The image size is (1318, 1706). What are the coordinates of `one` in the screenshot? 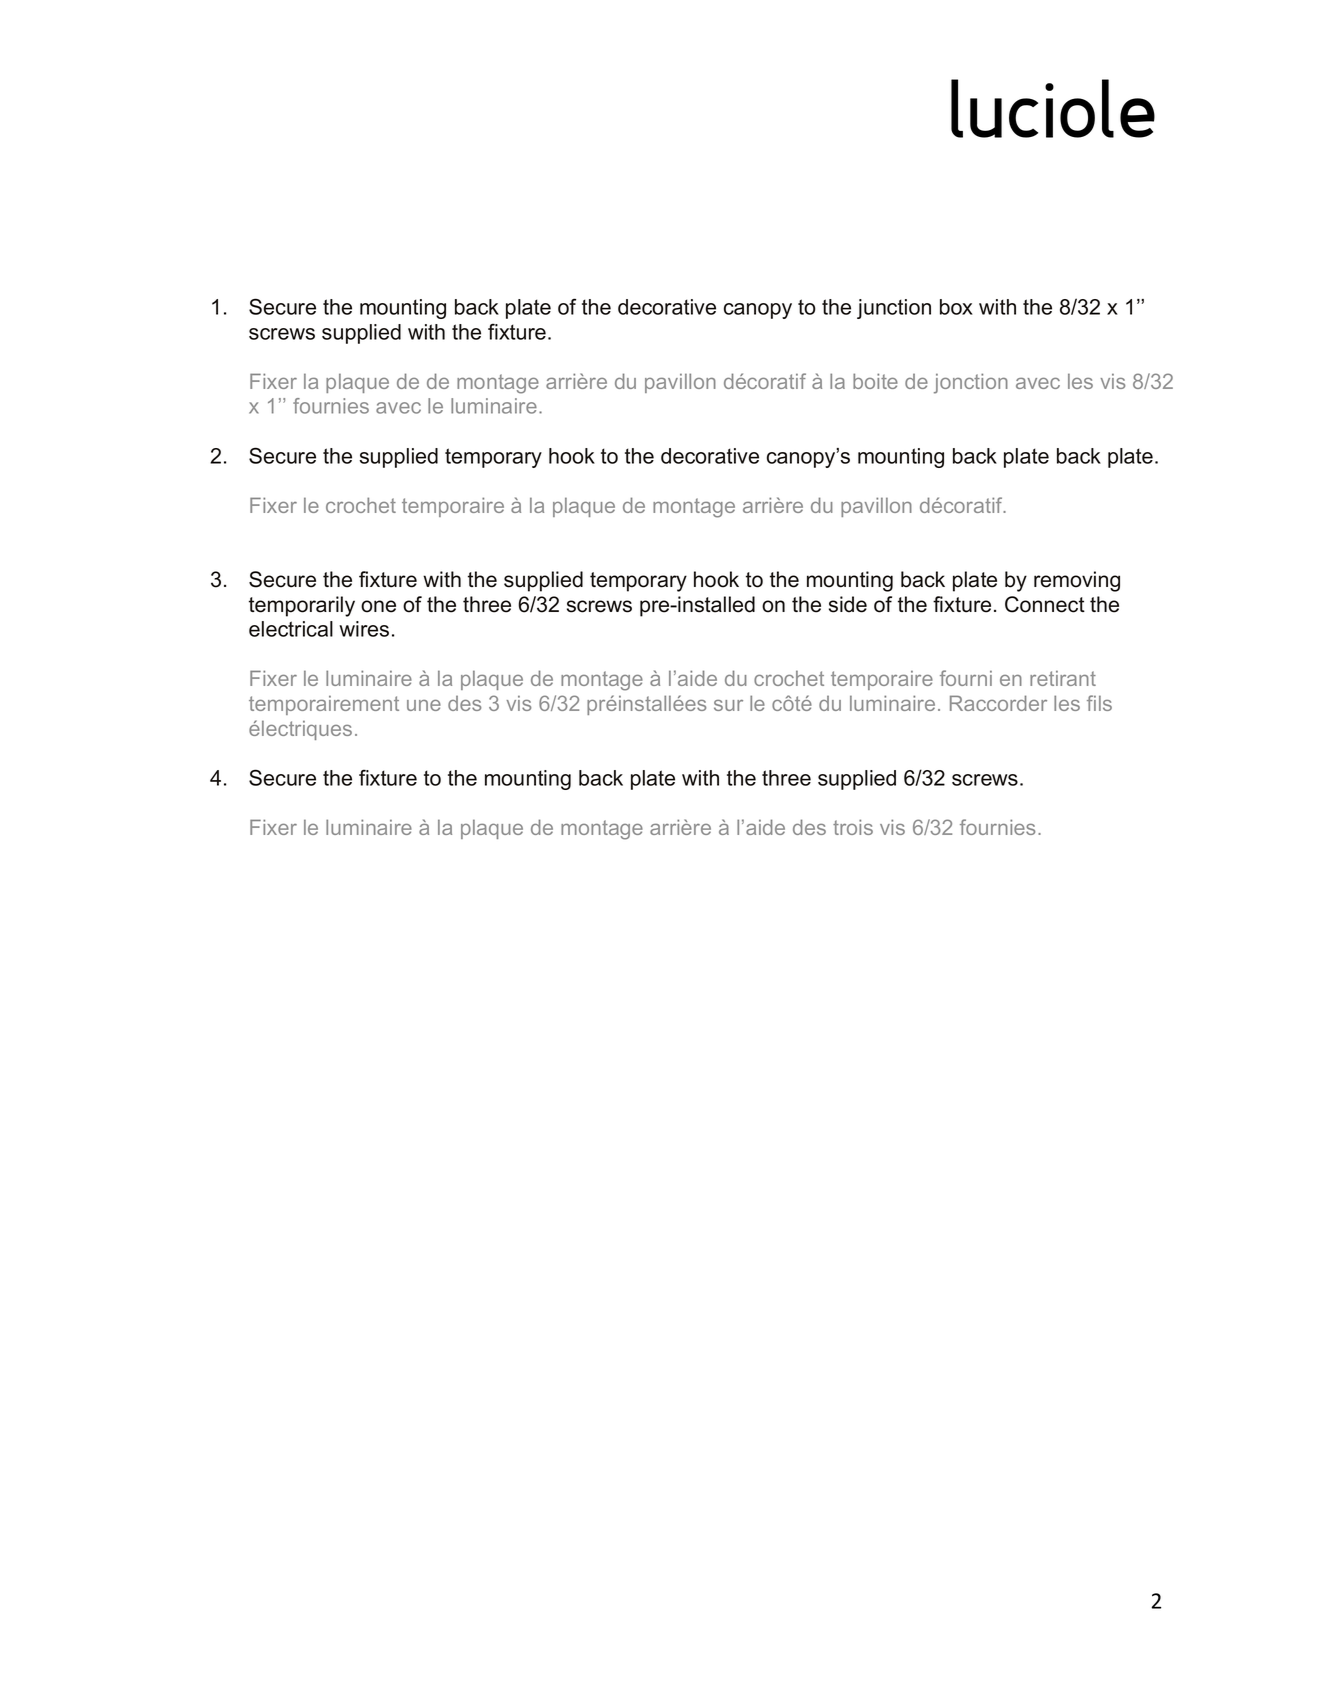 It's located at (378, 606).
